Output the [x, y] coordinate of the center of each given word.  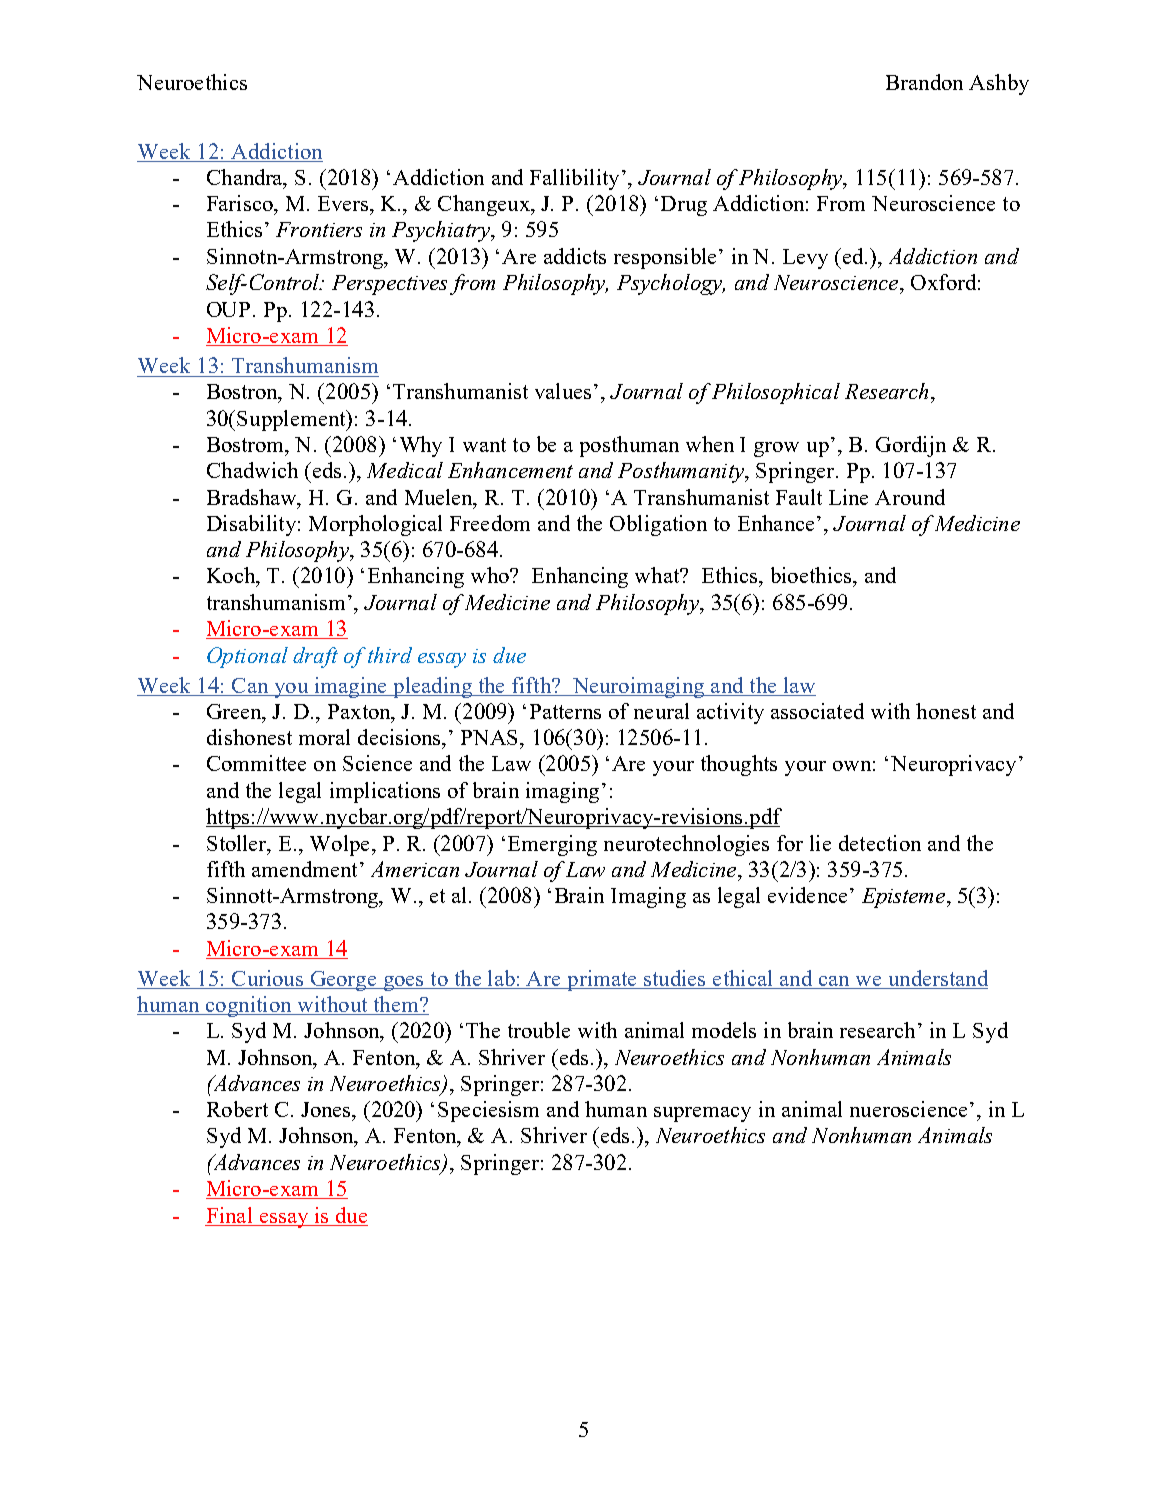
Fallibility [574, 179]
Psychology [671, 284]
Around [910, 497]
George [343, 981]
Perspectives [389, 285]
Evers [343, 203]
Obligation [658, 525]
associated [817, 711]
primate [602, 980]
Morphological [375, 525]
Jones [327, 1109]
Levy [805, 259]
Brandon [924, 82]
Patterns [565, 711]
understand [936, 979]
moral [324, 737]
